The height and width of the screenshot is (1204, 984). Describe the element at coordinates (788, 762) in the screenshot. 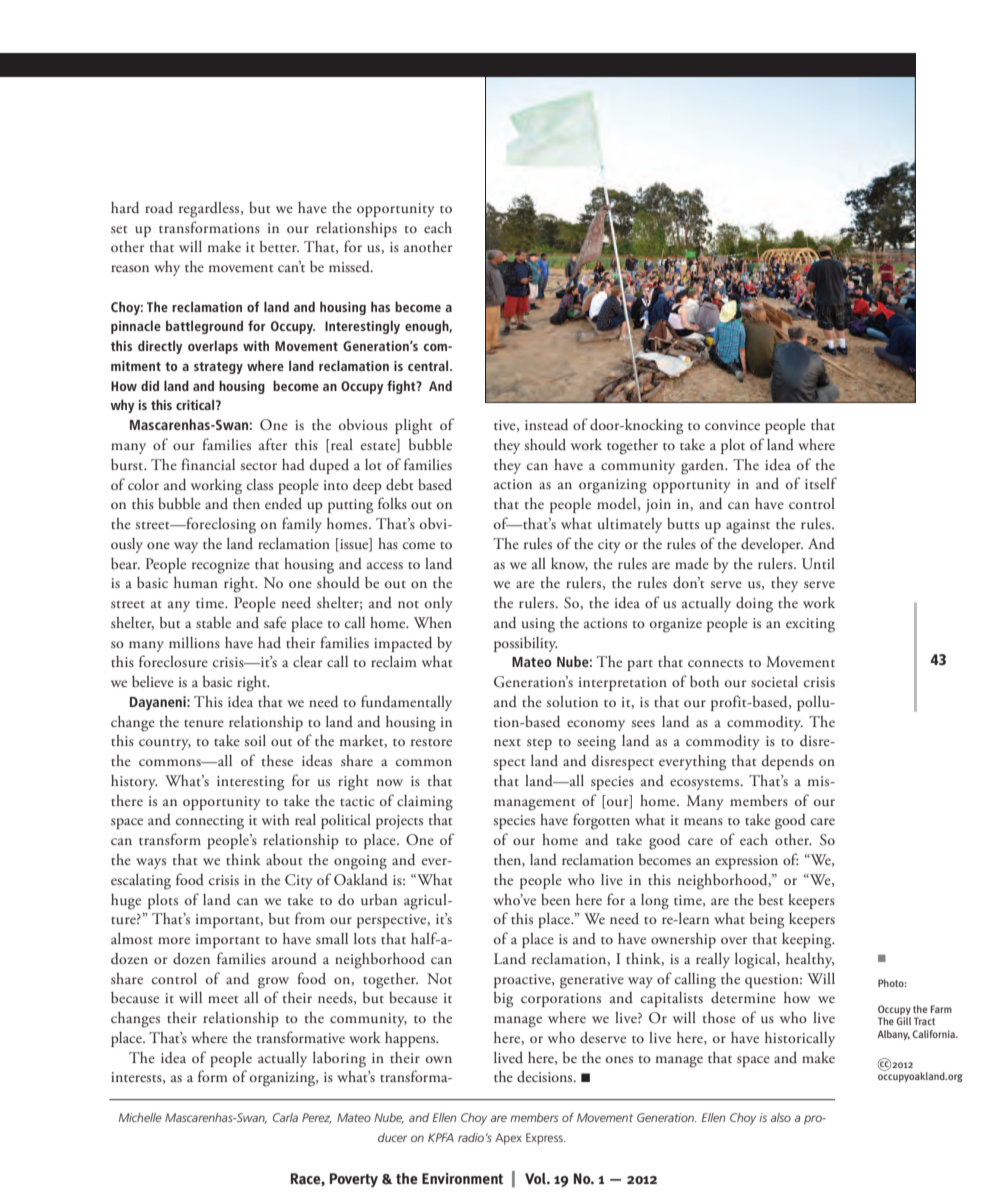

I see `depends` at that location.
